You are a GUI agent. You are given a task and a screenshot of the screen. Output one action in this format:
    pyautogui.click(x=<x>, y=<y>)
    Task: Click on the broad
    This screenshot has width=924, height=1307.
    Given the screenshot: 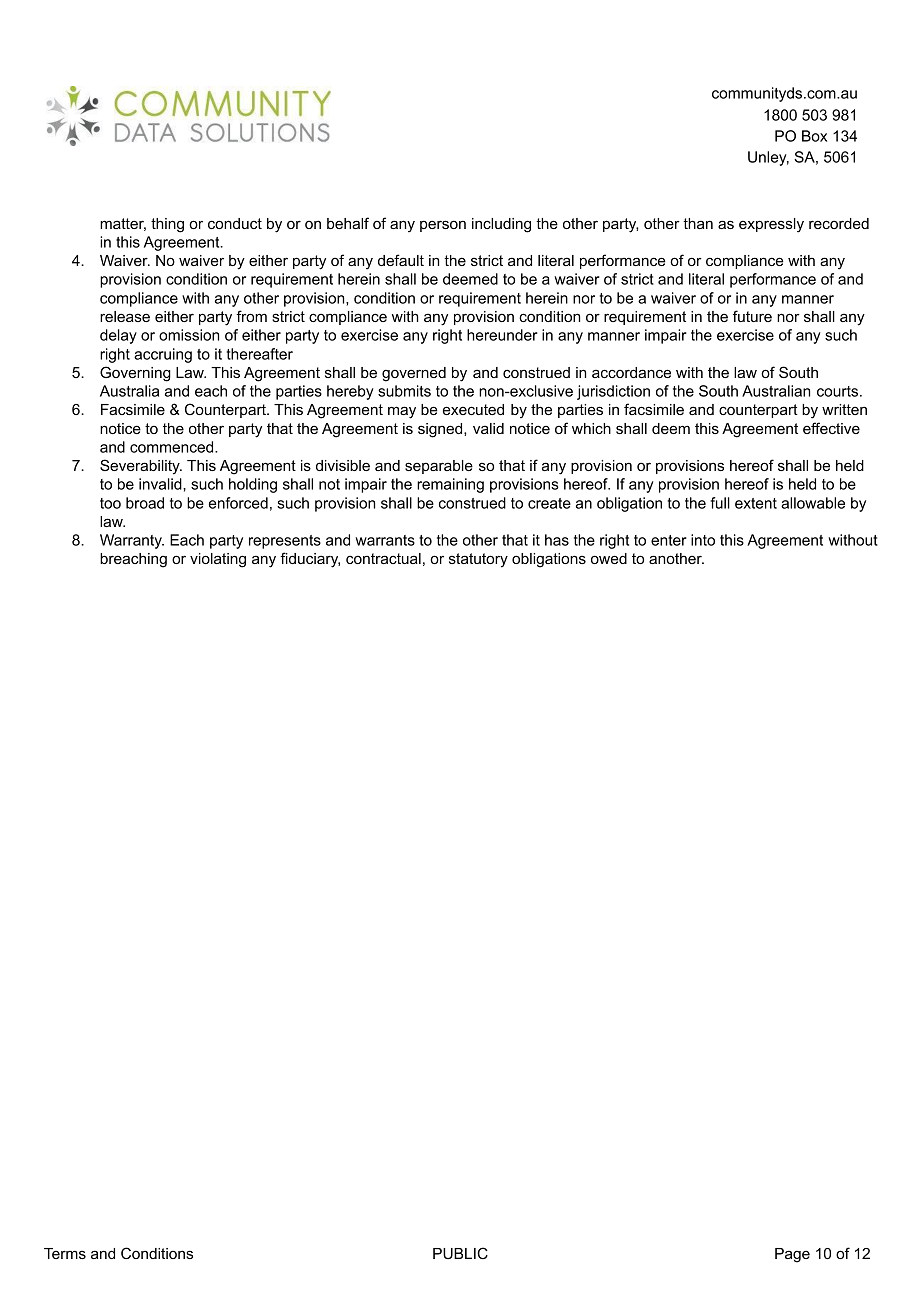 What is the action you would take?
    pyautogui.click(x=145, y=503)
